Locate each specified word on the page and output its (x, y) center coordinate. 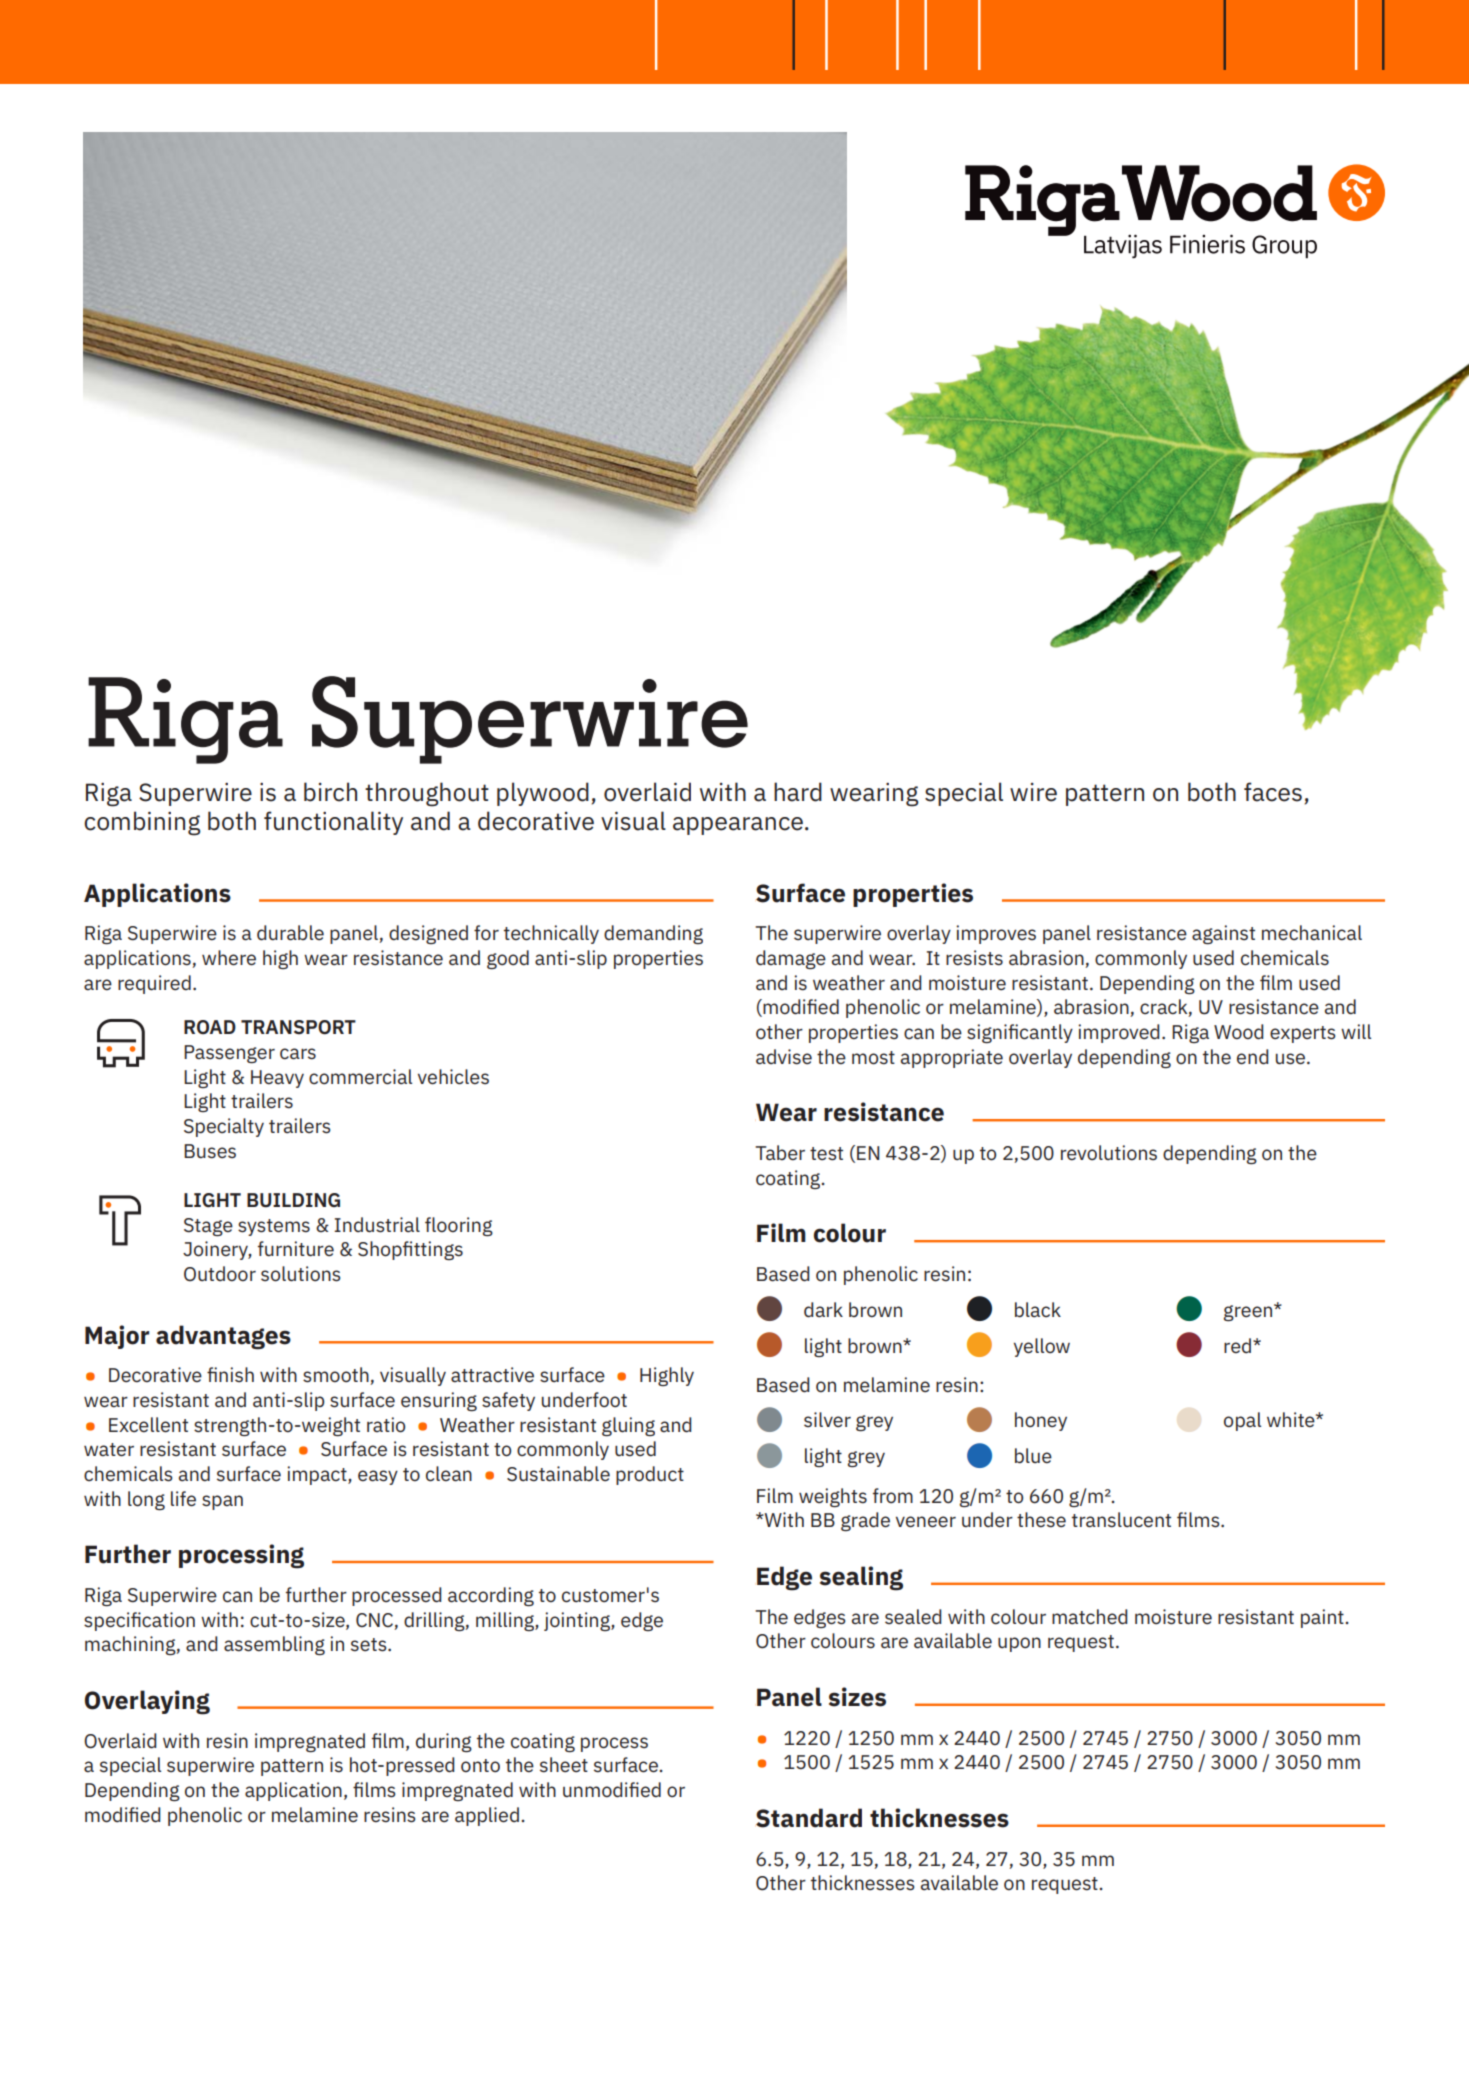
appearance (738, 826)
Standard (809, 1818)
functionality (333, 823)
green (1249, 1312)
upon (1019, 1644)
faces (1273, 792)
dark (823, 1310)
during (444, 1742)
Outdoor (220, 1274)
